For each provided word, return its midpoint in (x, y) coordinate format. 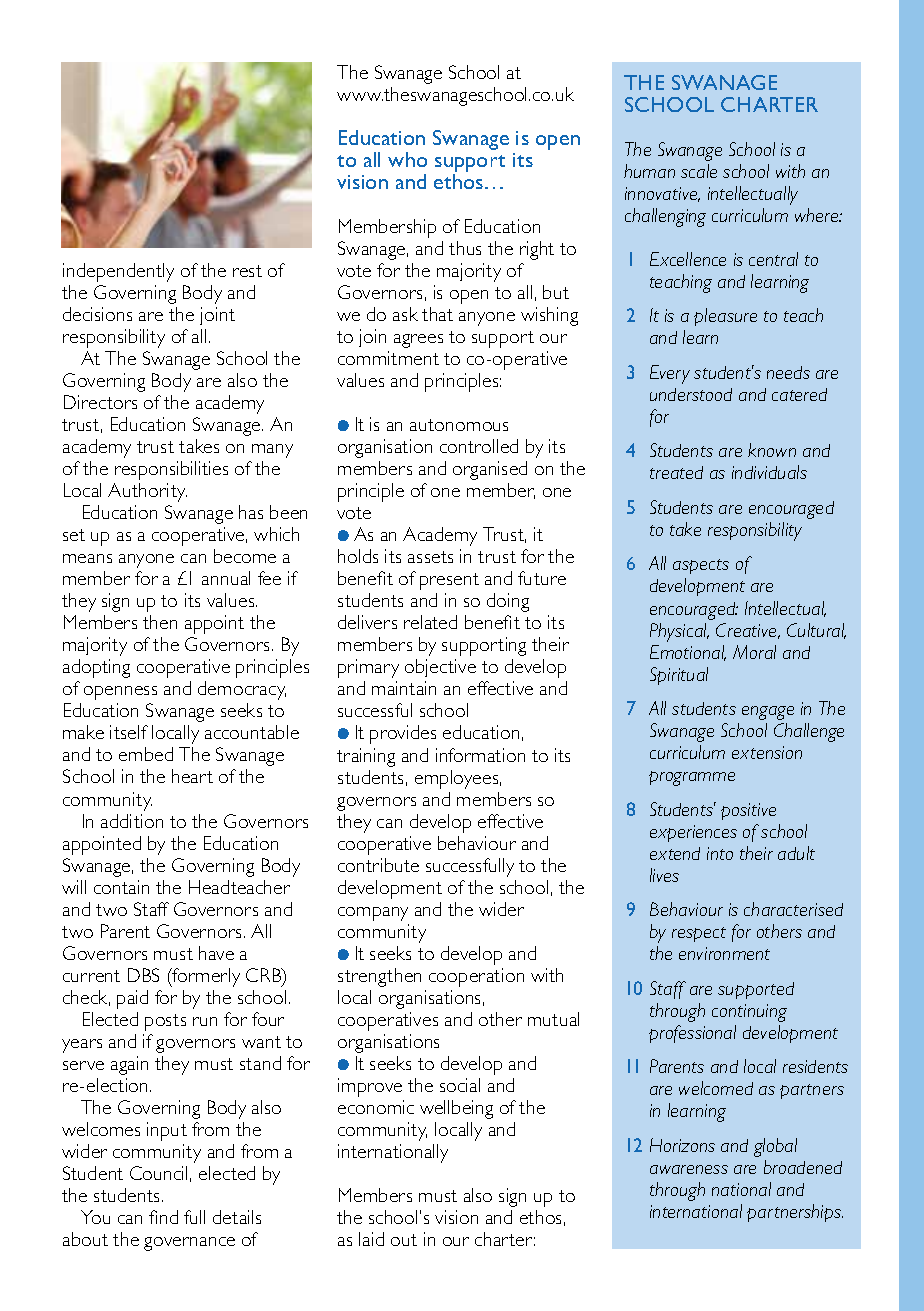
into (720, 853)
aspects (701, 566)
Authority (147, 492)
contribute (378, 865)
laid (371, 1239)
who (407, 159)
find (163, 1217)
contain (121, 887)
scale (699, 171)
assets (430, 557)
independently (118, 272)
